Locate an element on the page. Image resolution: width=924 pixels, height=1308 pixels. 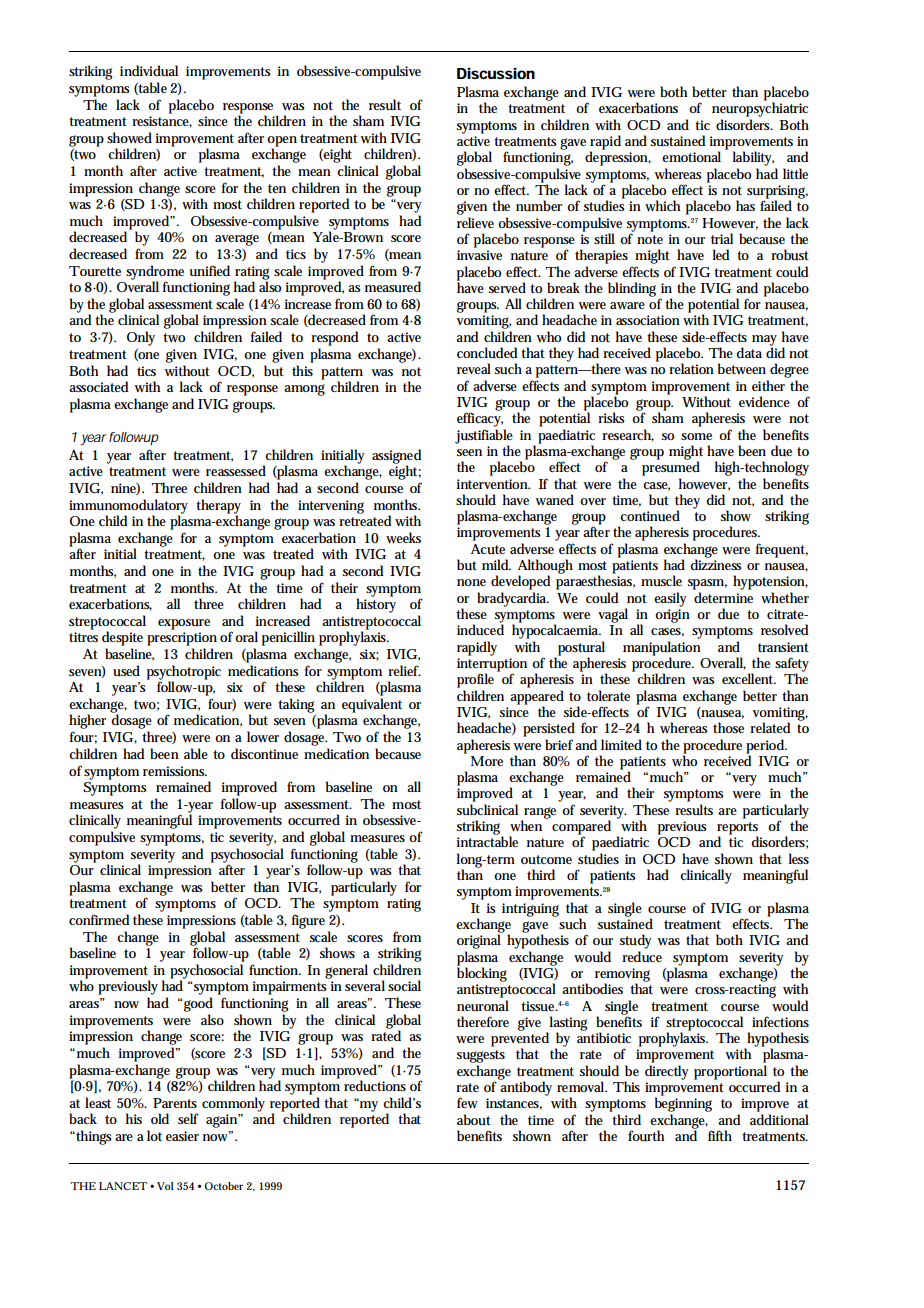
reveal is located at coordinates (474, 368).
